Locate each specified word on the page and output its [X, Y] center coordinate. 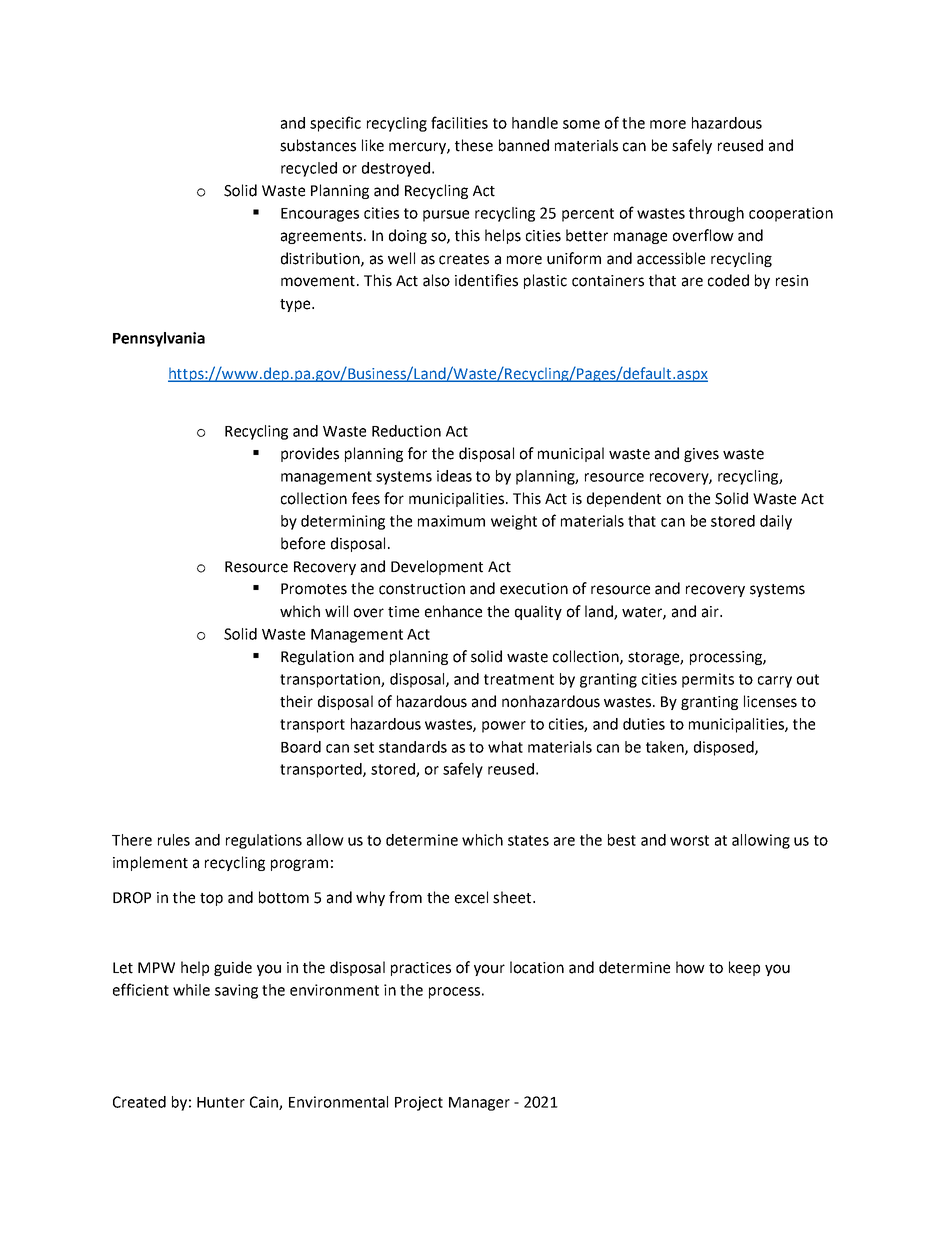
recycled [309, 169]
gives [701, 455]
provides [310, 454]
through [716, 214]
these [474, 145]
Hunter [221, 1102]
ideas [454, 476]
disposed [725, 748]
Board [301, 747]
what [505, 747]
